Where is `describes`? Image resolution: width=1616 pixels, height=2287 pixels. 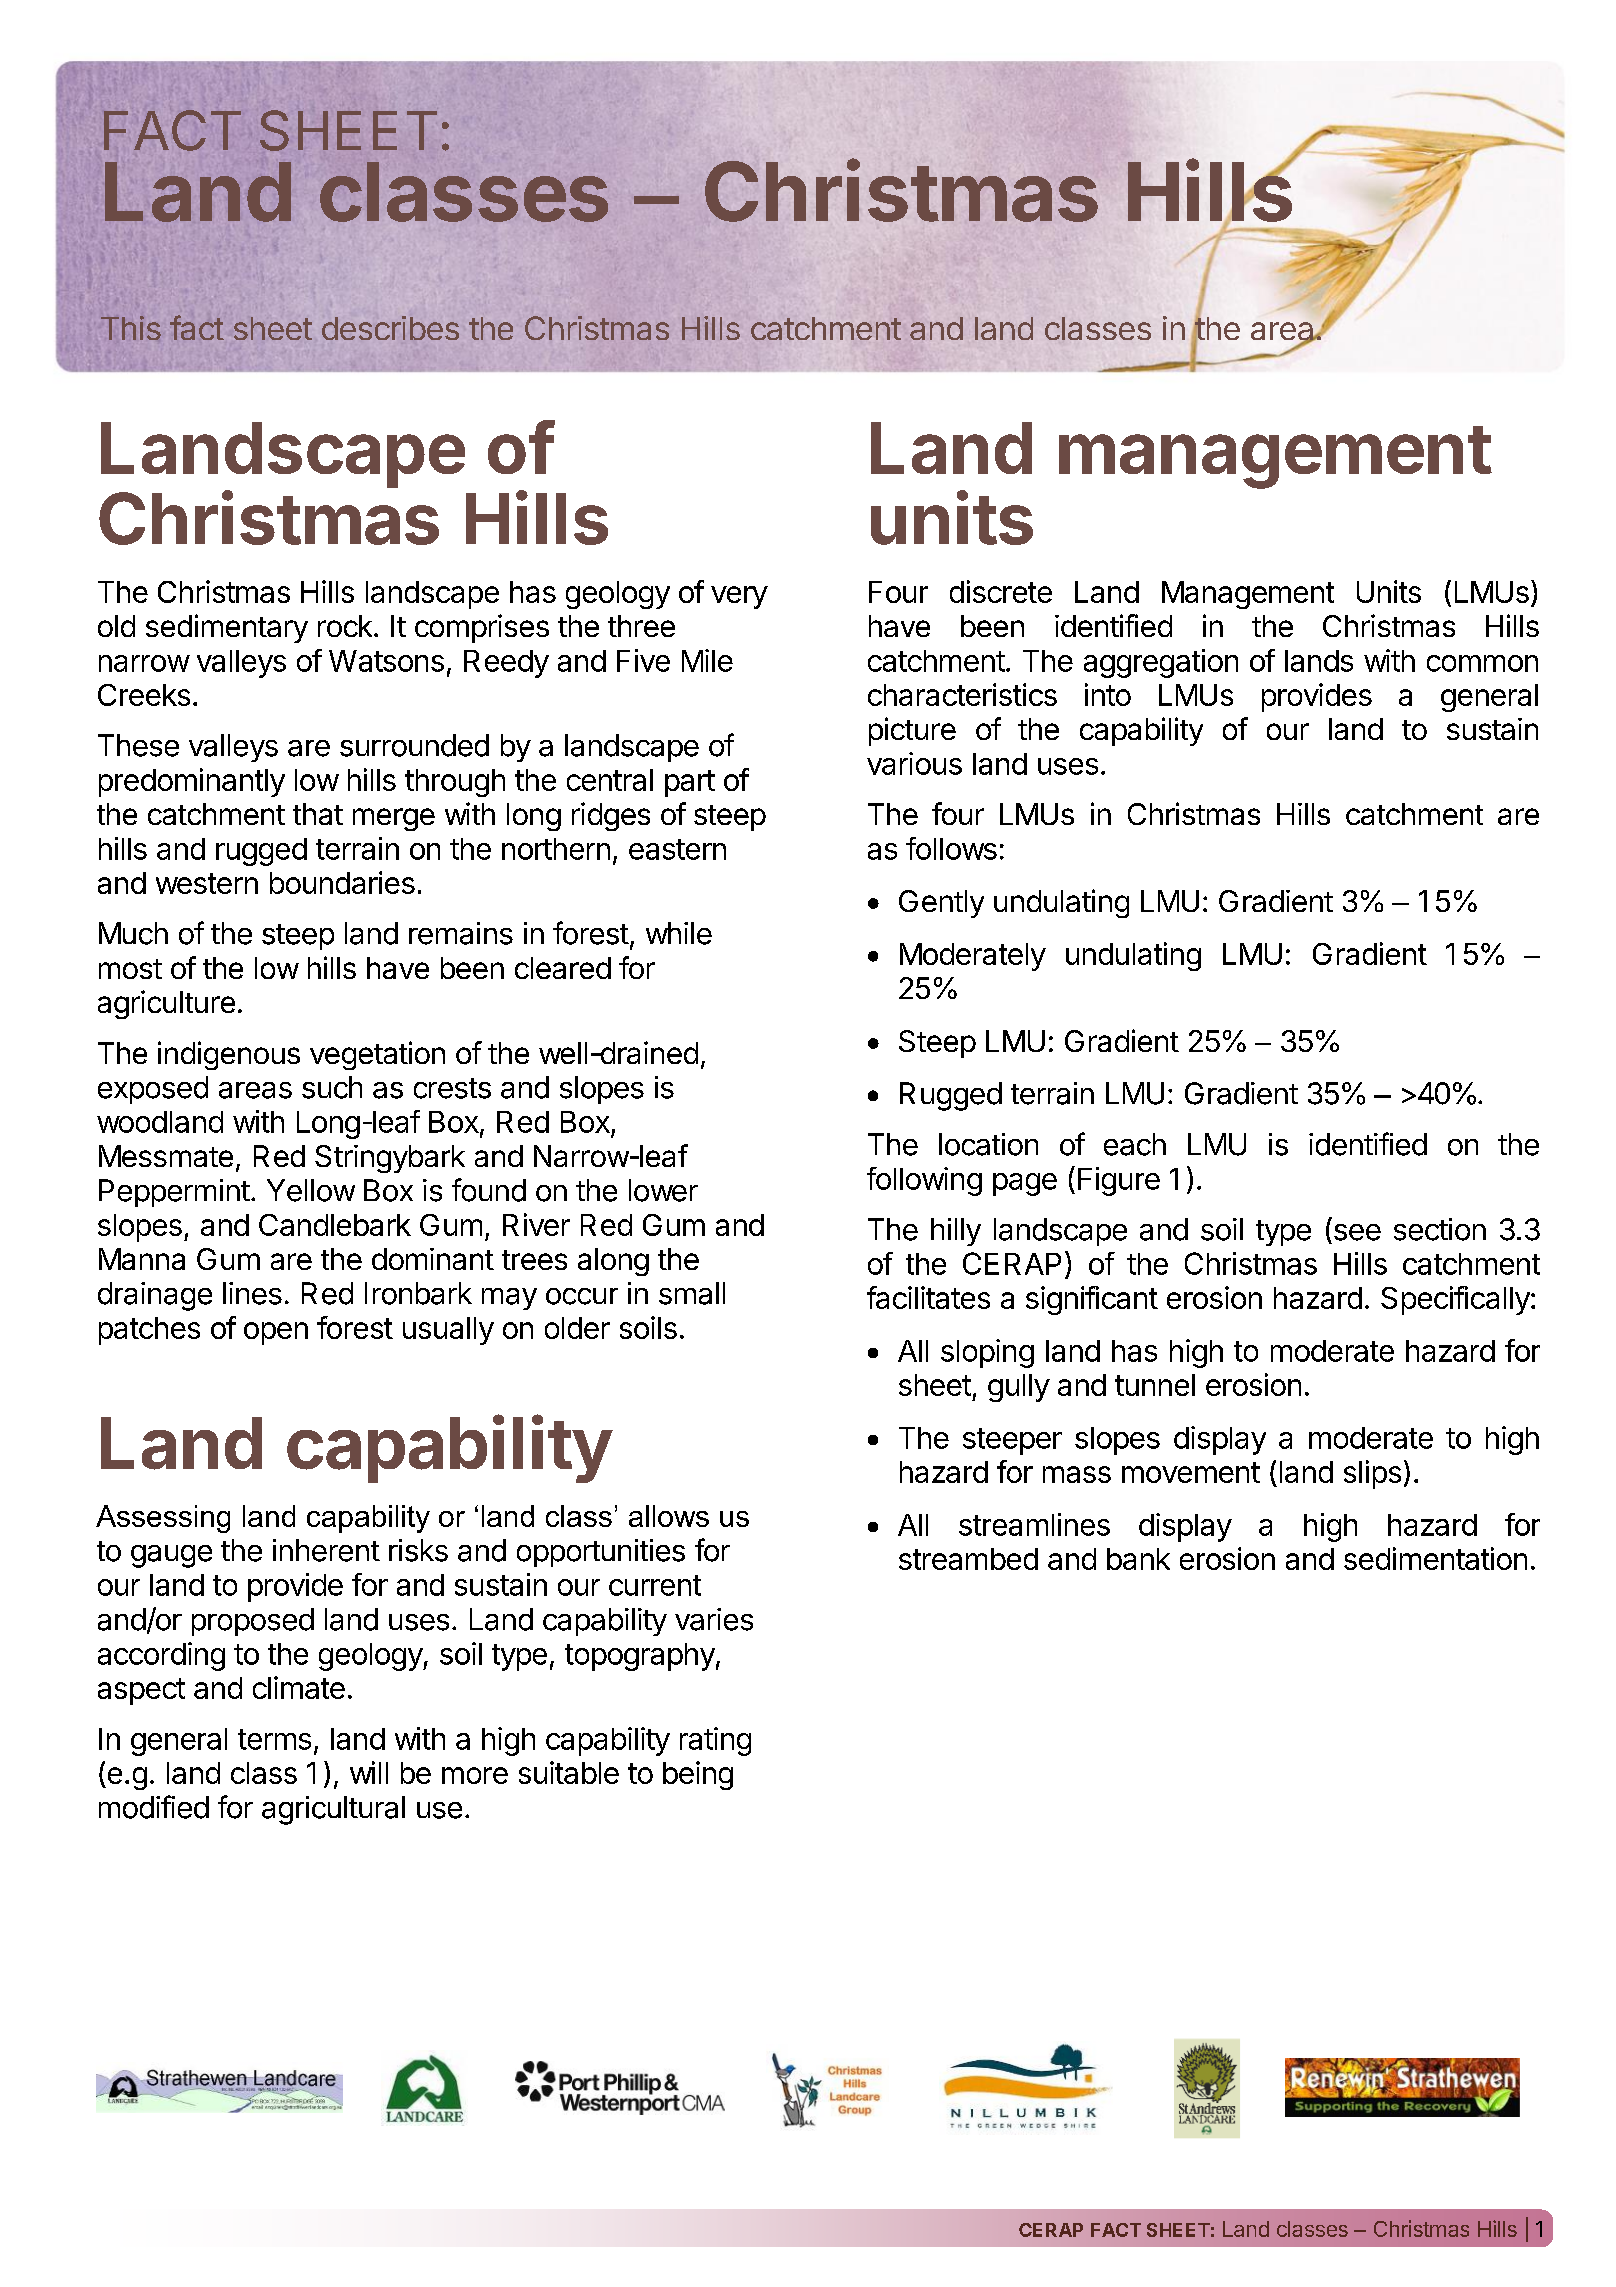
describes is located at coordinates (390, 328).
